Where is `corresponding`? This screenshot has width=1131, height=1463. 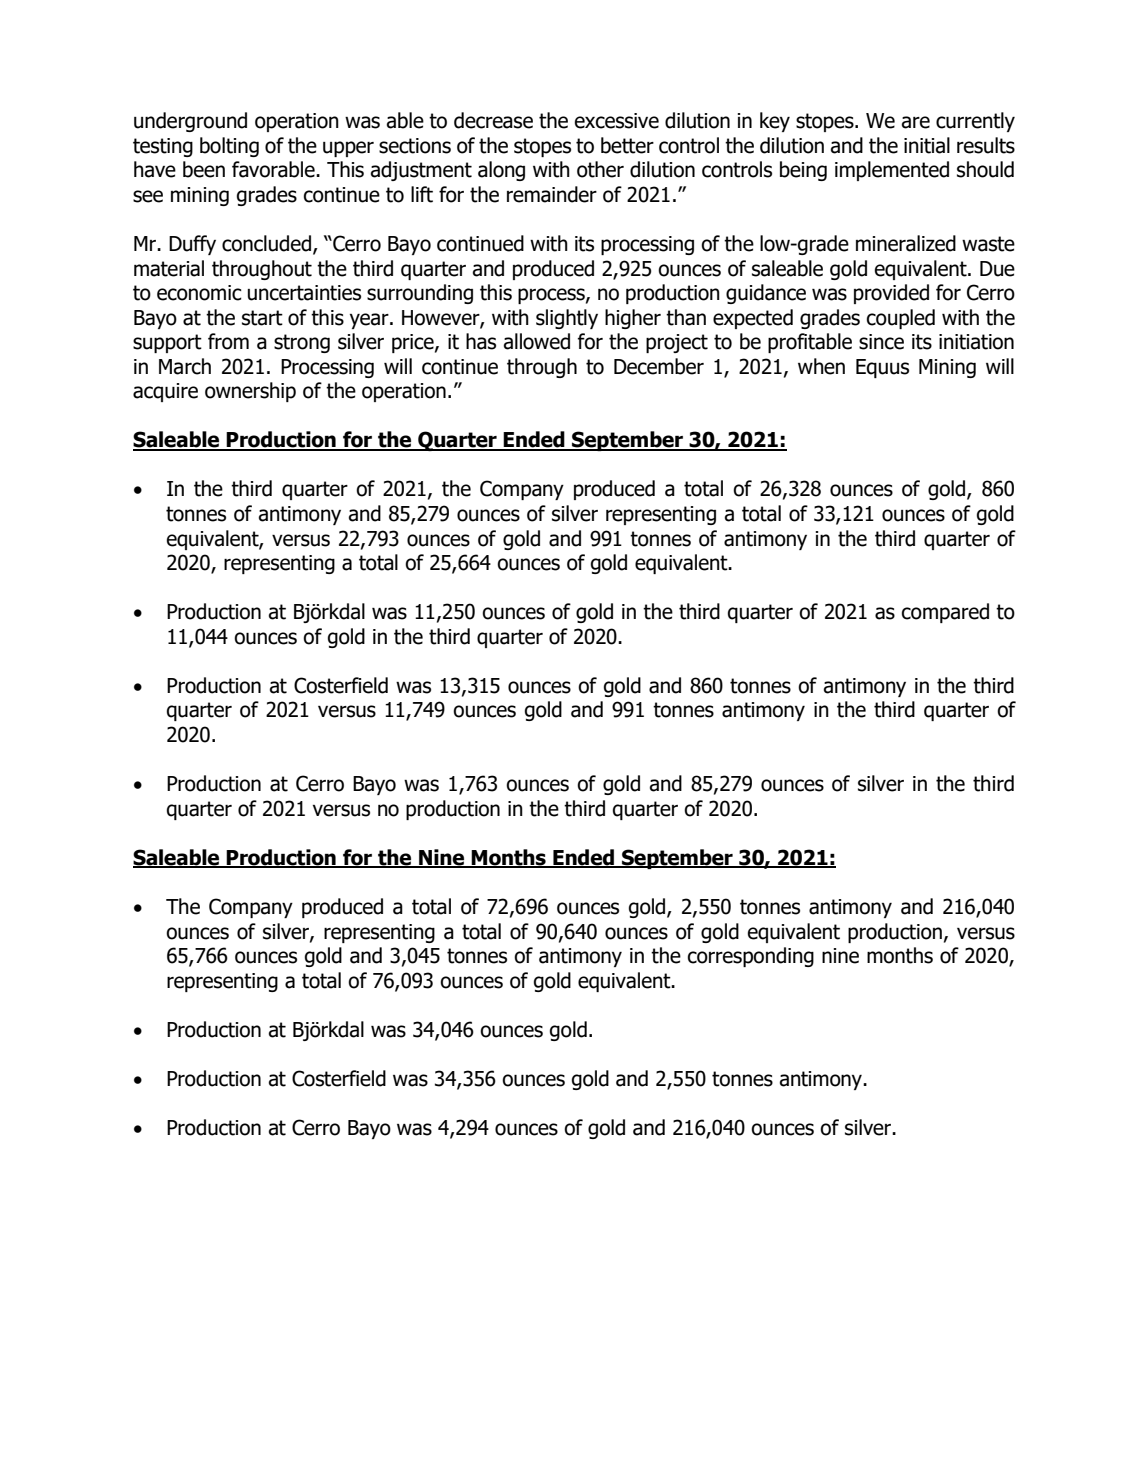 corresponding is located at coordinates (751, 957).
